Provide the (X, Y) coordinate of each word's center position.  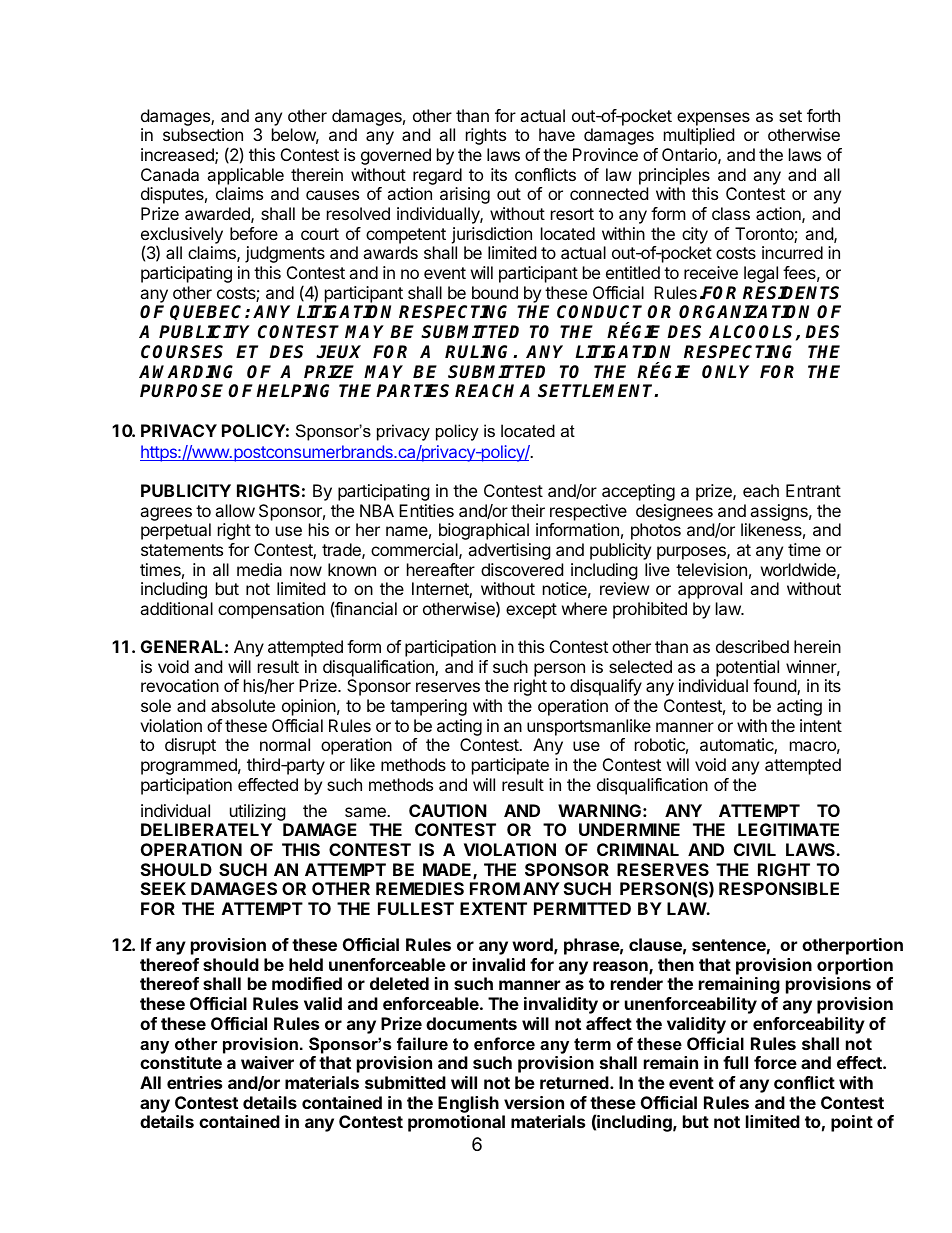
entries (194, 1082)
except (531, 611)
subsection (203, 134)
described (752, 646)
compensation (271, 610)
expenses (713, 119)
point (852, 1123)
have (557, 134)
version (534, 1102)
